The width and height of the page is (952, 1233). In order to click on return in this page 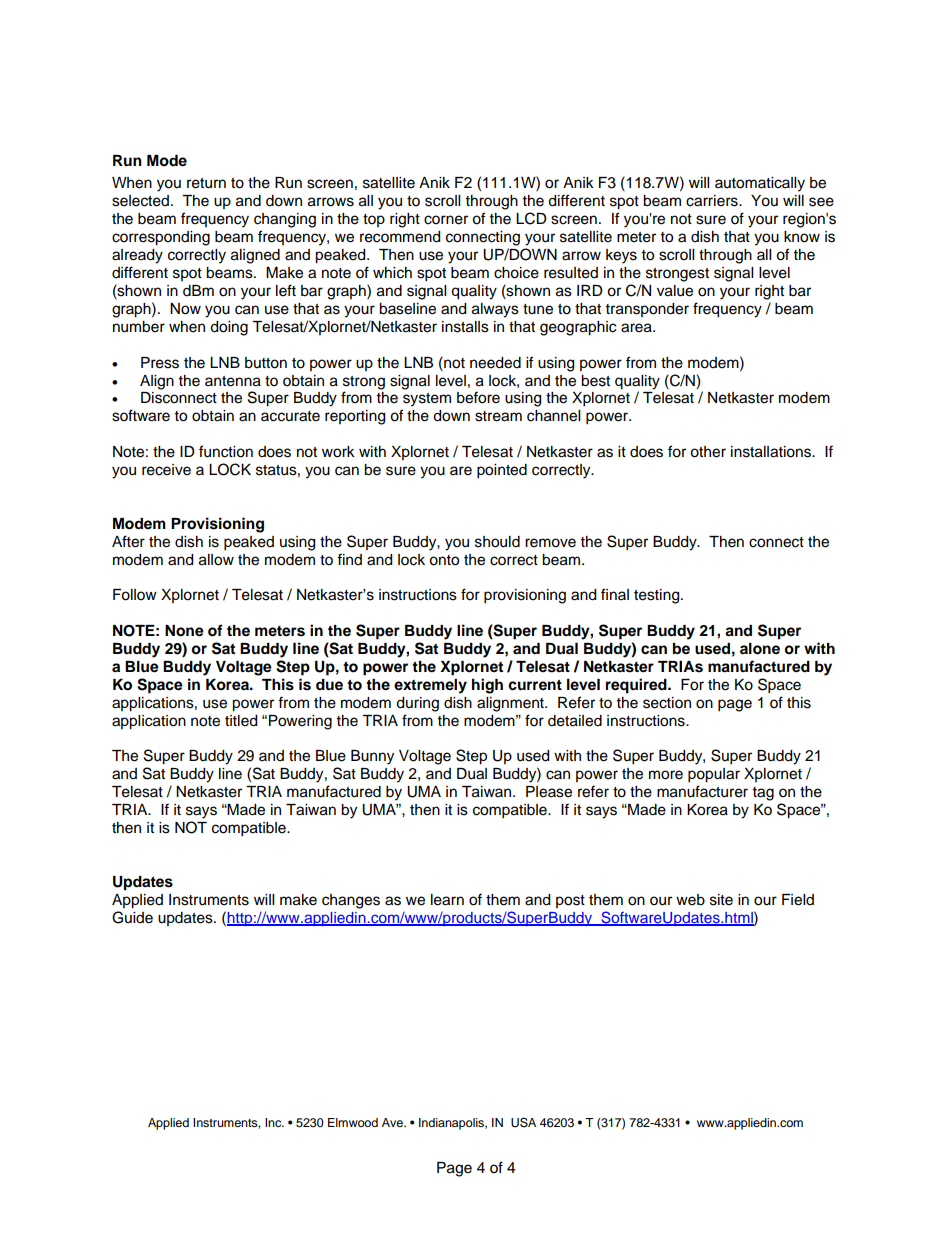, I will do `click(206, 183)`.
